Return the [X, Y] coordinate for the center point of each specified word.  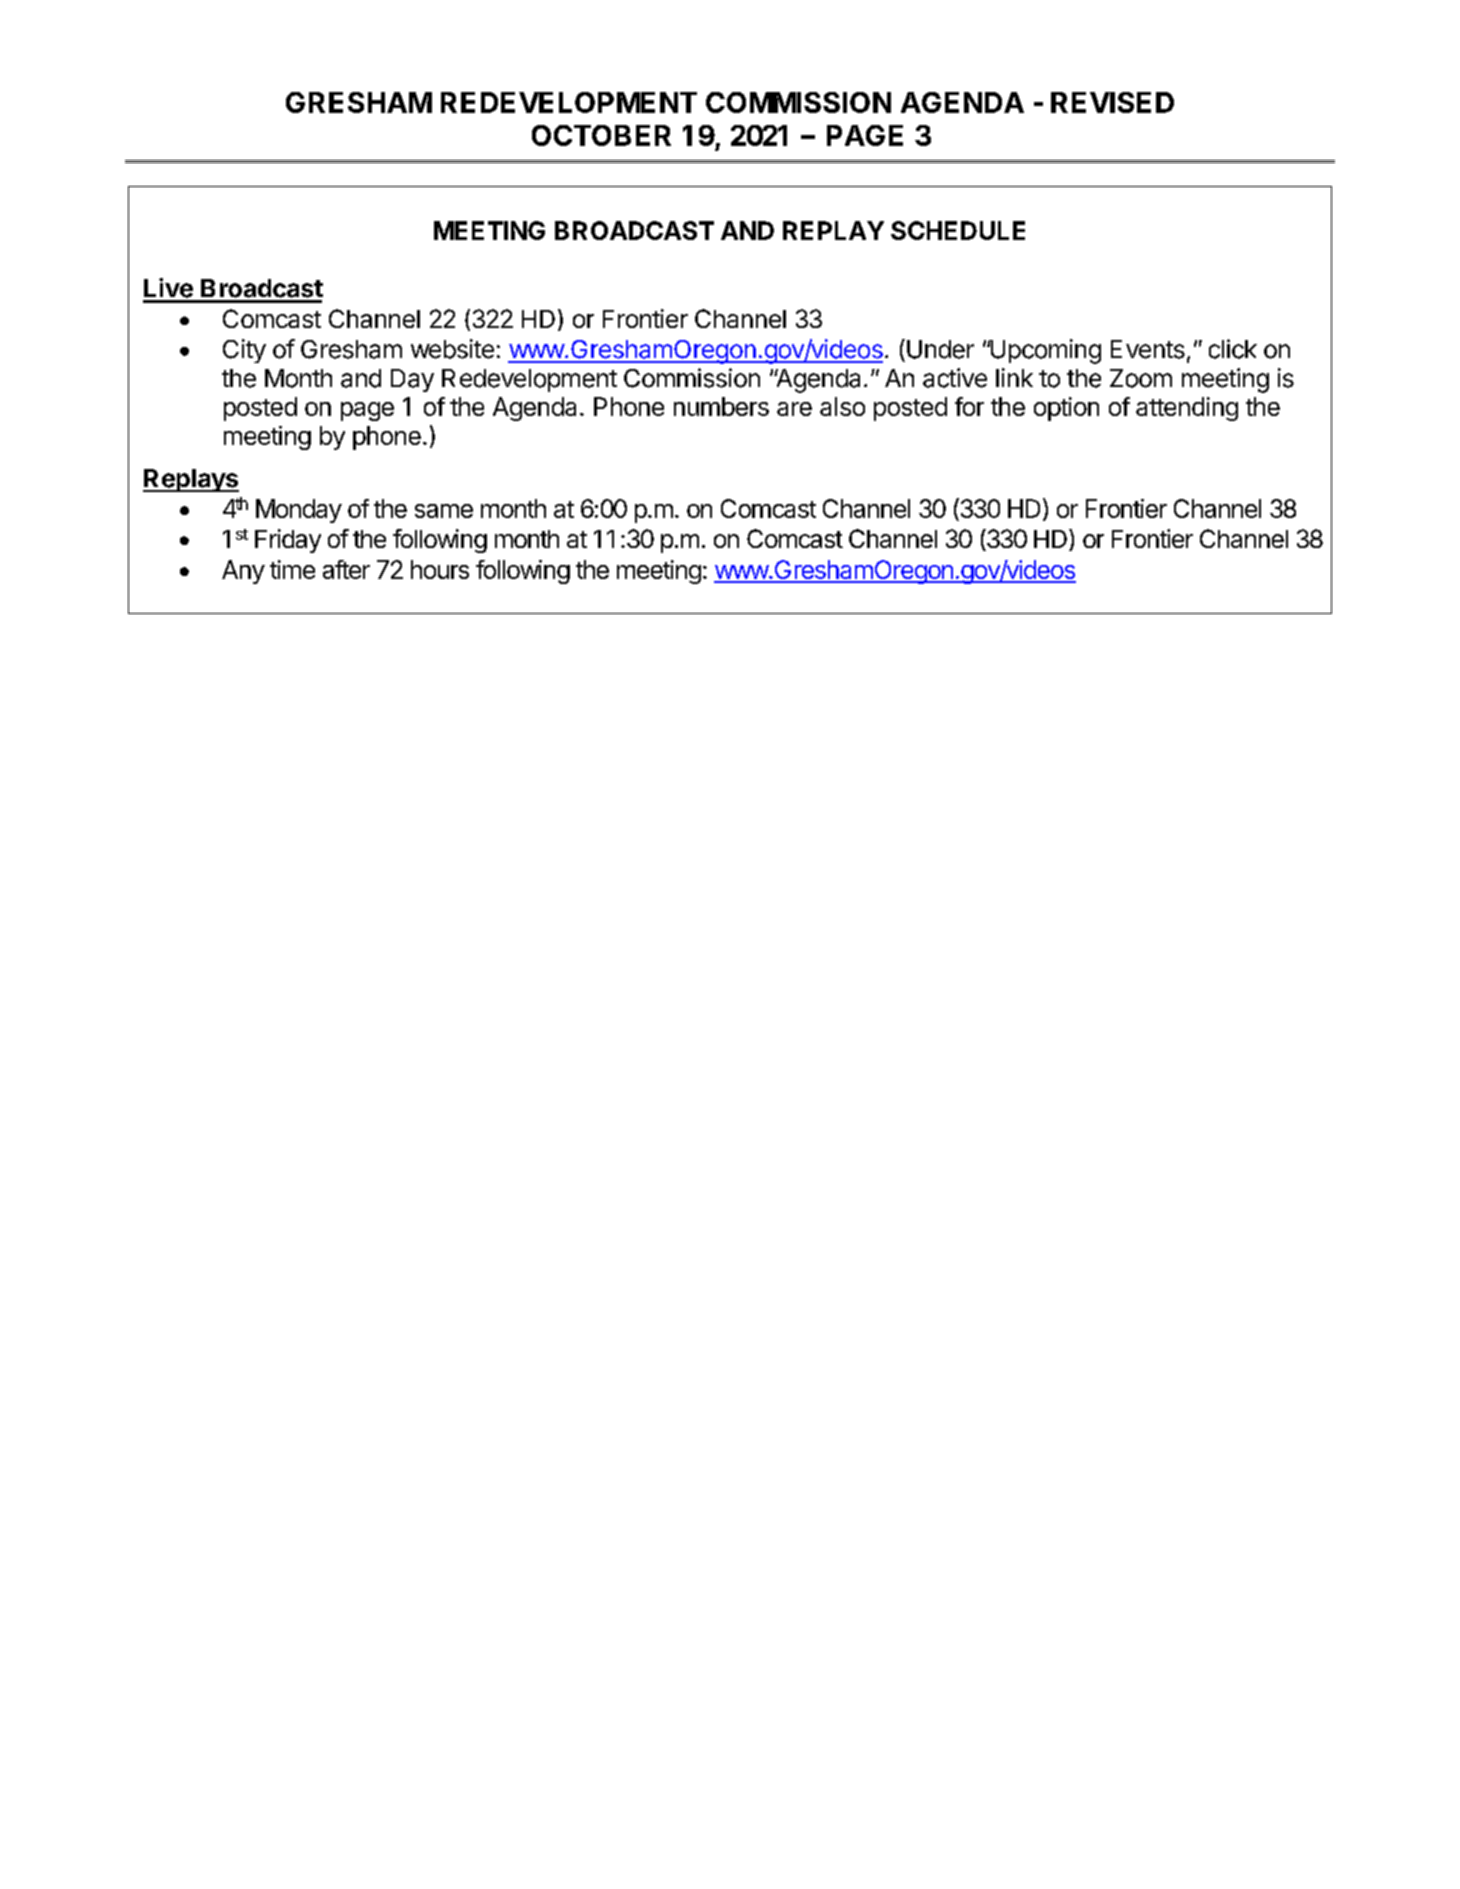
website [452, 349]
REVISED [1112, 102]
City [244, 351]
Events [1148, 349]
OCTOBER [601, 135]
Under [940, 349]
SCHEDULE [958, 230]
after [346, 569]
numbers [721, 406]
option [1066, 409]
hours [440, 569]
